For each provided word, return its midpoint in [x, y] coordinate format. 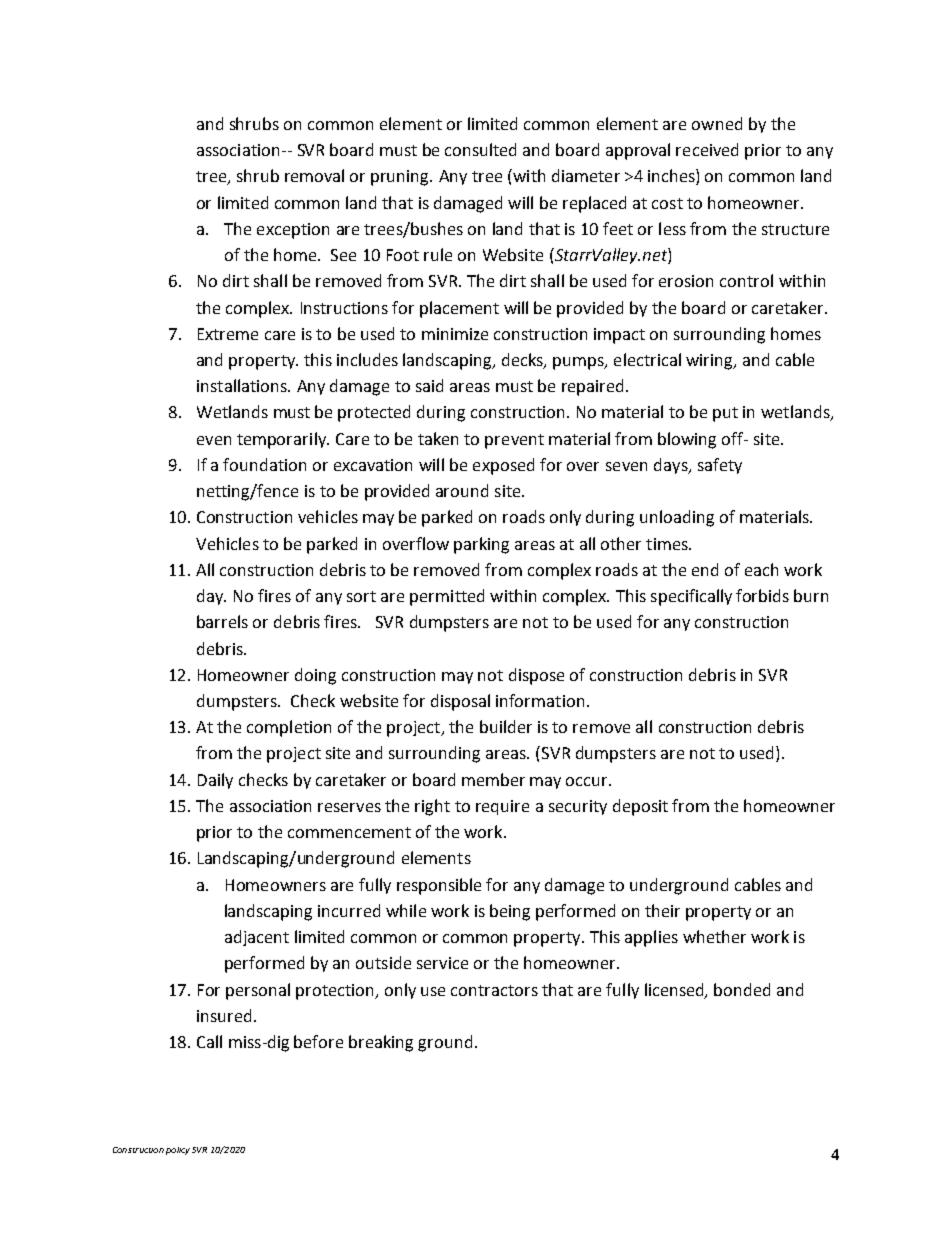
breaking [381, 1043]
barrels [222, 621]
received [707, 149]
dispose [536, 676]
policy [178, 1151]
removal [314, 175]
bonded [742, 989]
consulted [480, 149]
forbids [762, 595]
